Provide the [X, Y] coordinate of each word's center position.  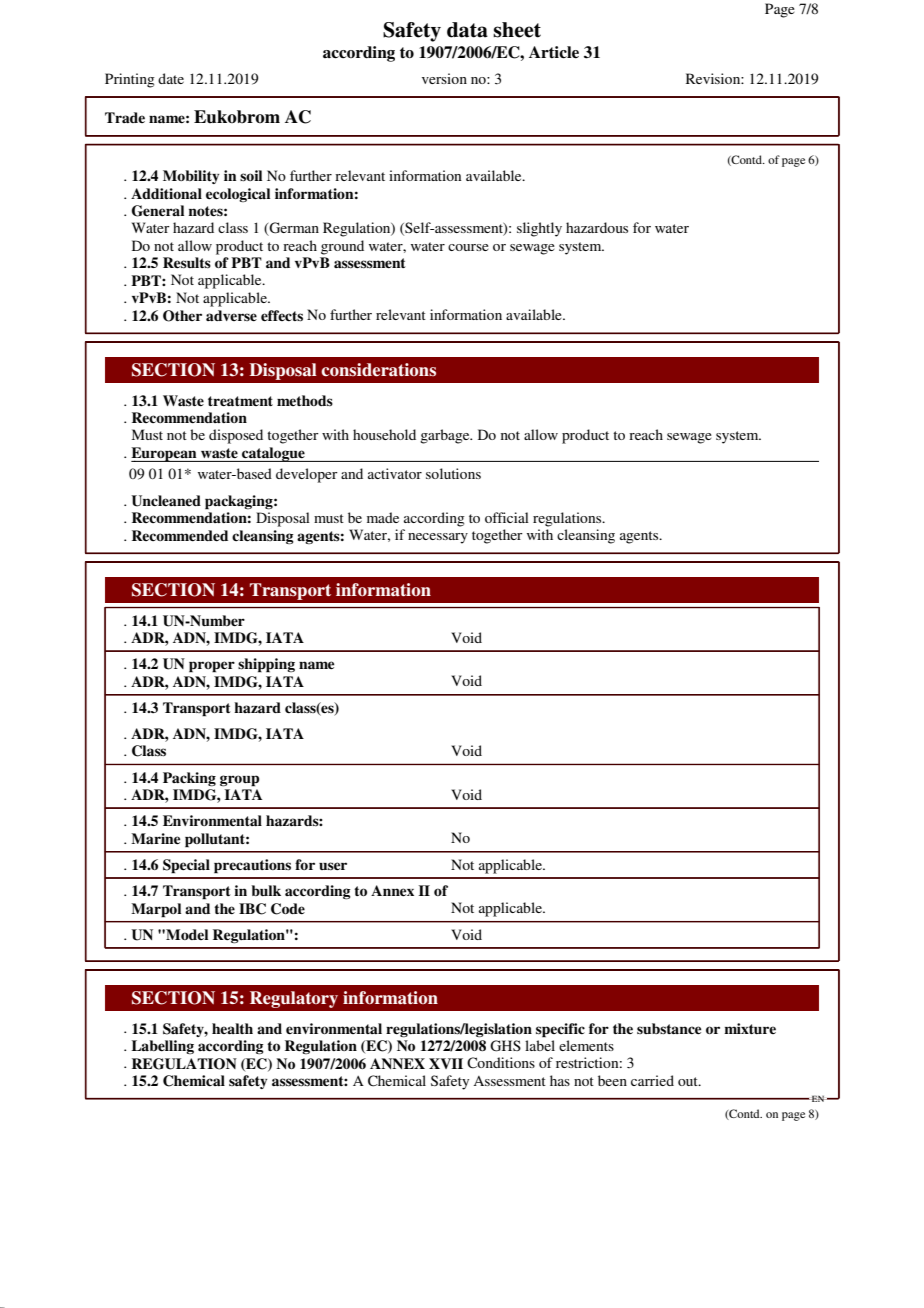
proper [212, 667]
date [171, 78]
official [507, 517]
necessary [438, 538]
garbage [446, 436]
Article [554, 52]
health [232, 1028]
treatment [240, 401]
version [444, 78]
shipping [266, 665]
